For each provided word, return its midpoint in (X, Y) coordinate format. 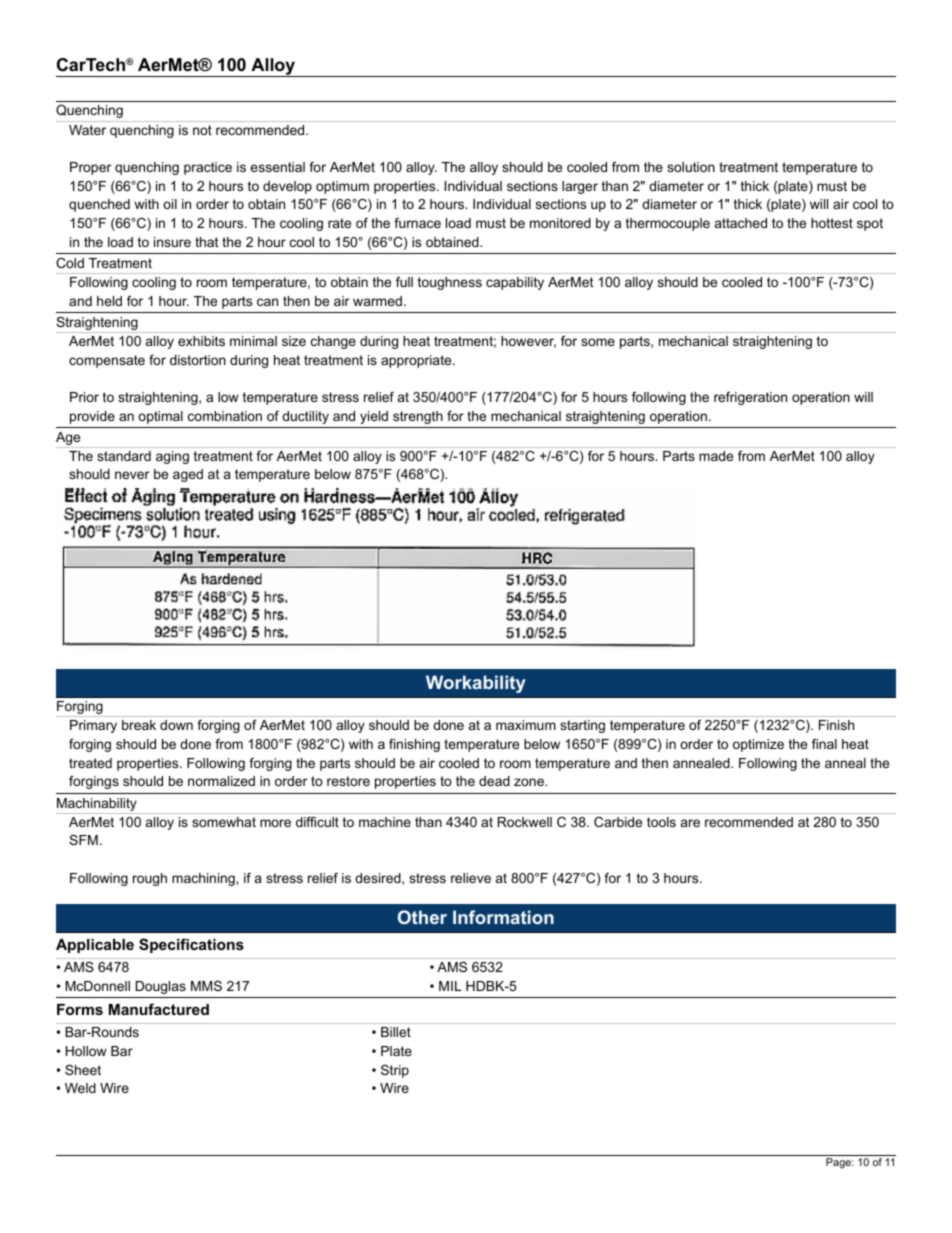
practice (208, 168)
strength (418, 417)
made (716, 456)
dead (494, 781)
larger (580, 187)
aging (172, 457)
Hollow (86, 1051)
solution (691, 167)
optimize (758, 745)
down (176, 725)
